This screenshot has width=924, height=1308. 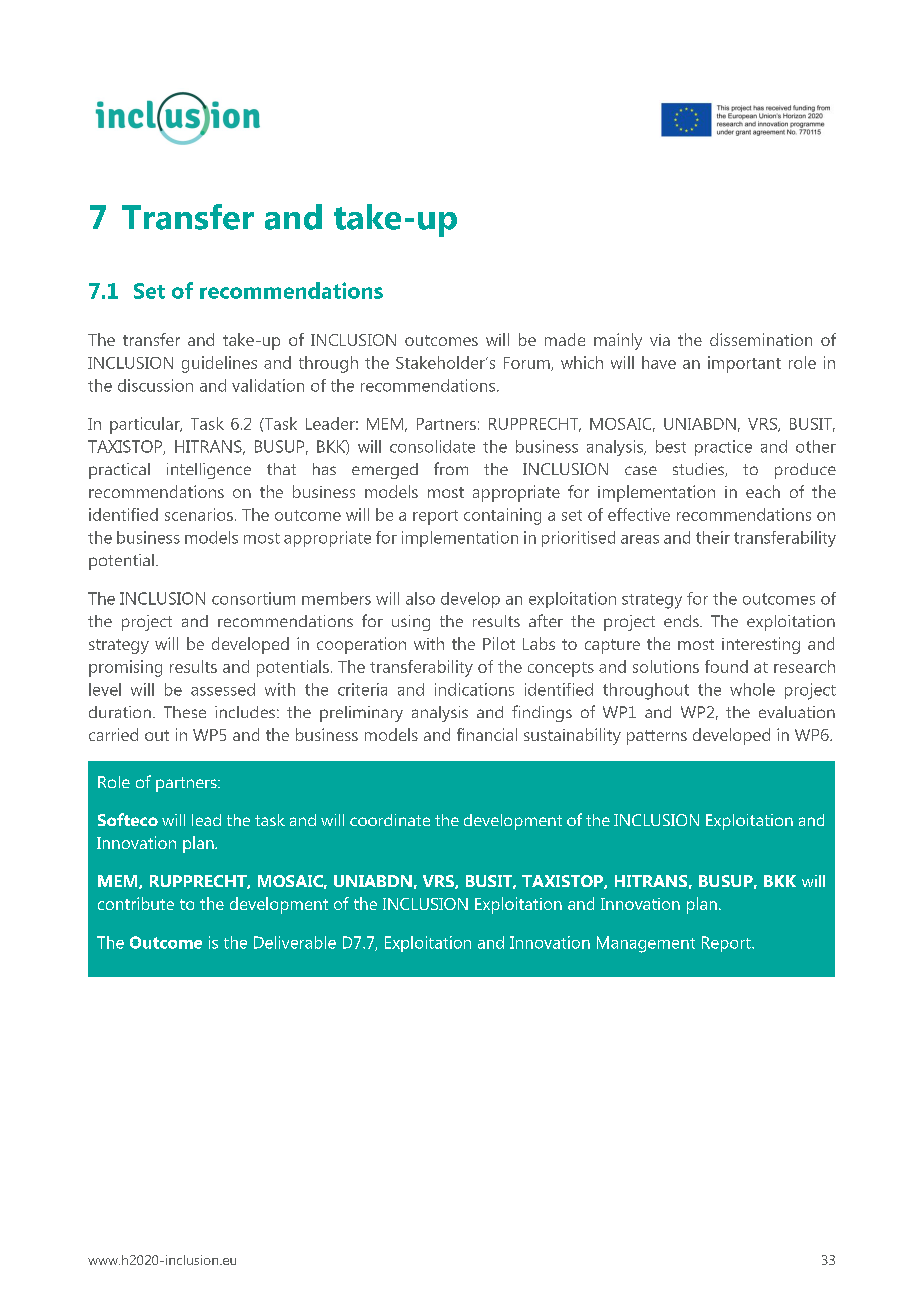 I want to click on guidelines, so click(x=219, y=364).
